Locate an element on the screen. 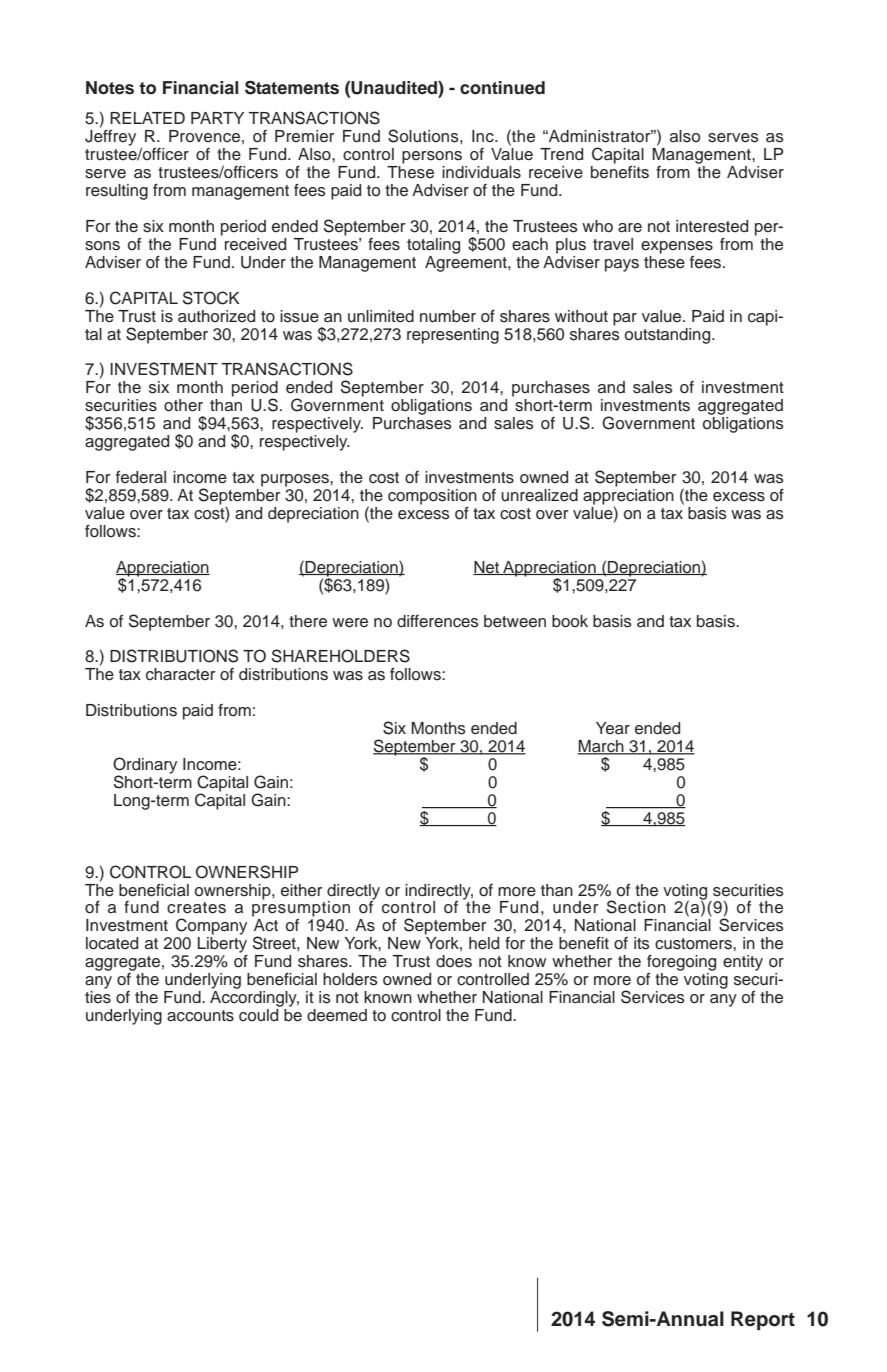 The width and height of the screenshot is (887, 1372). interested is located at coordinates (712, 226).
